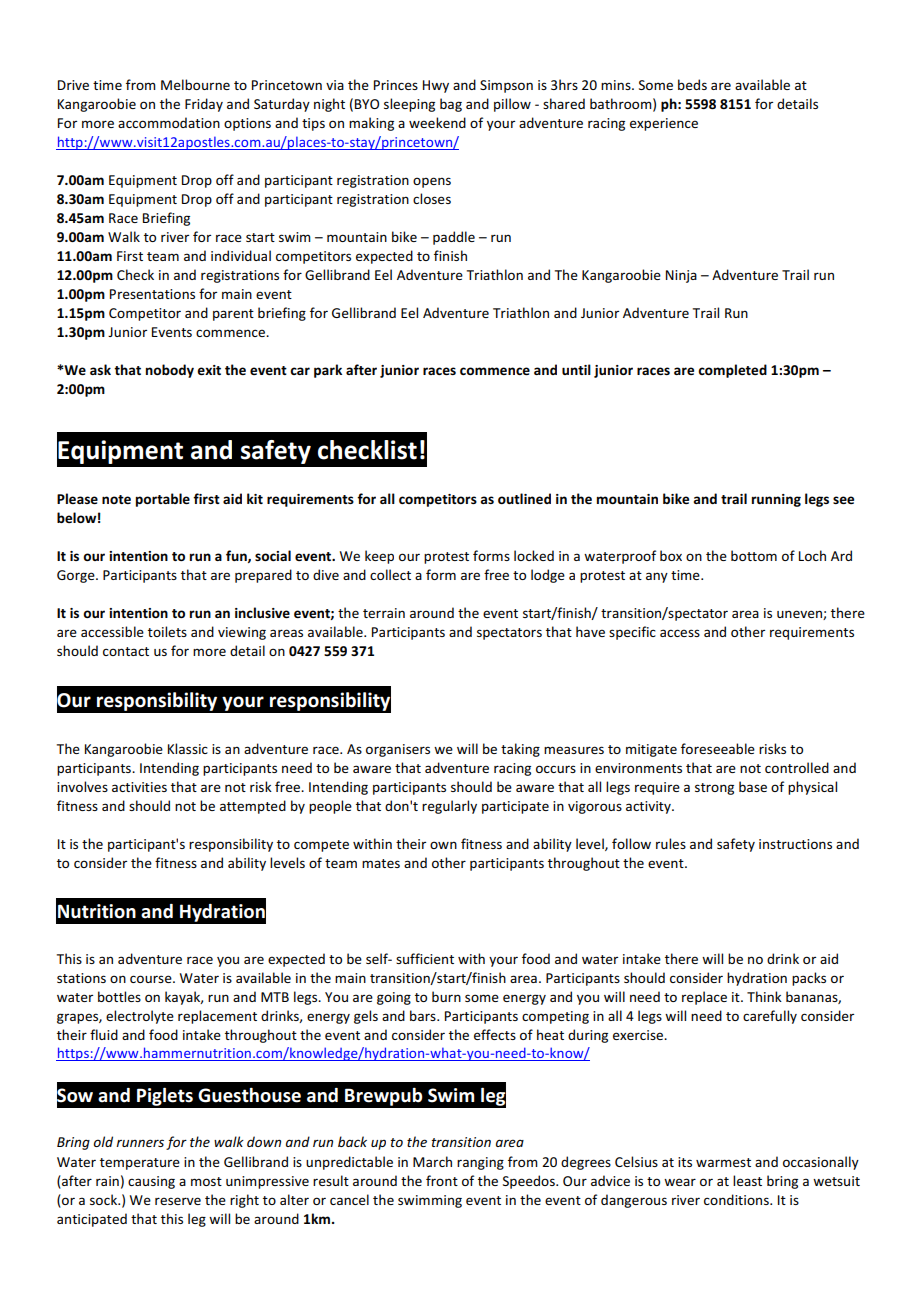 This screenshot has width=924, height=1308. I want to click on until, so click(576, 369).
